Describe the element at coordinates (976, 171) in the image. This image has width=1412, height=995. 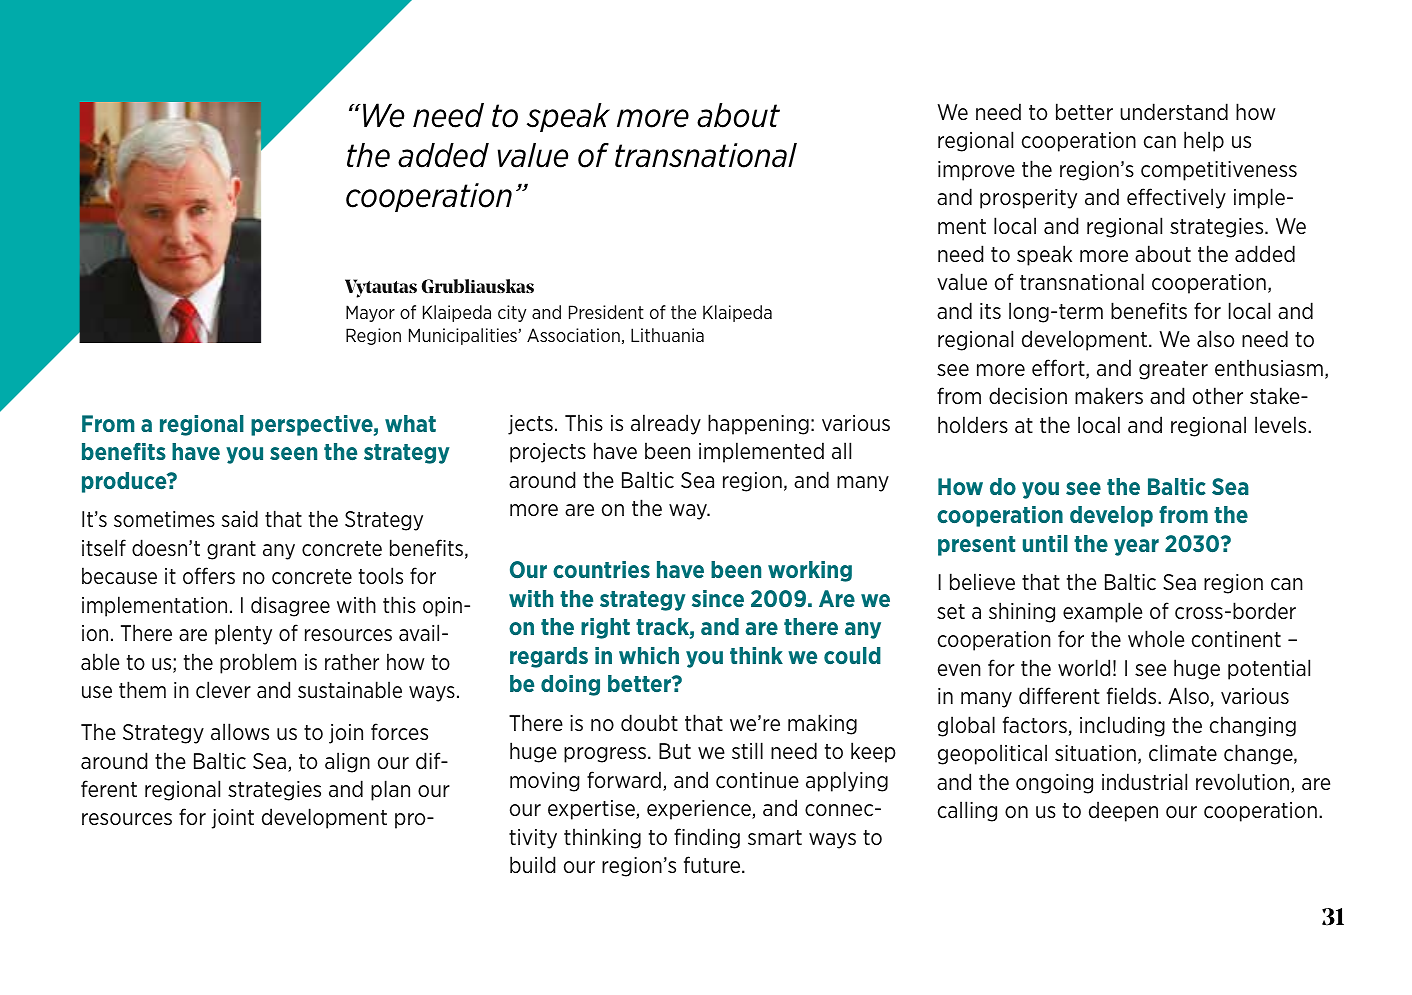
I see `improve` at that location.
